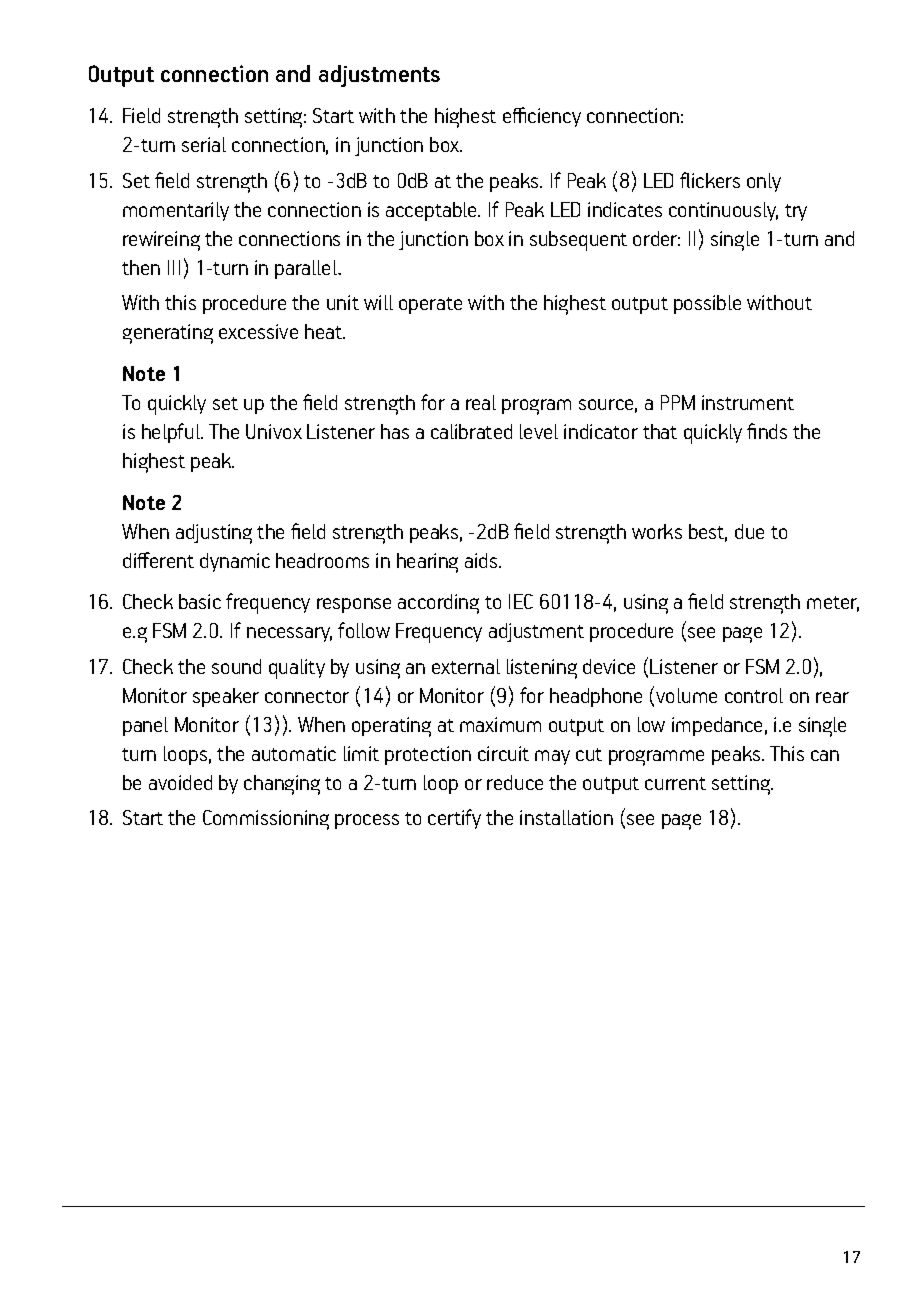 The image size is (924, 1311). Describe the element at coordinates (767, 431) in the document. I see `finds` at that location.
